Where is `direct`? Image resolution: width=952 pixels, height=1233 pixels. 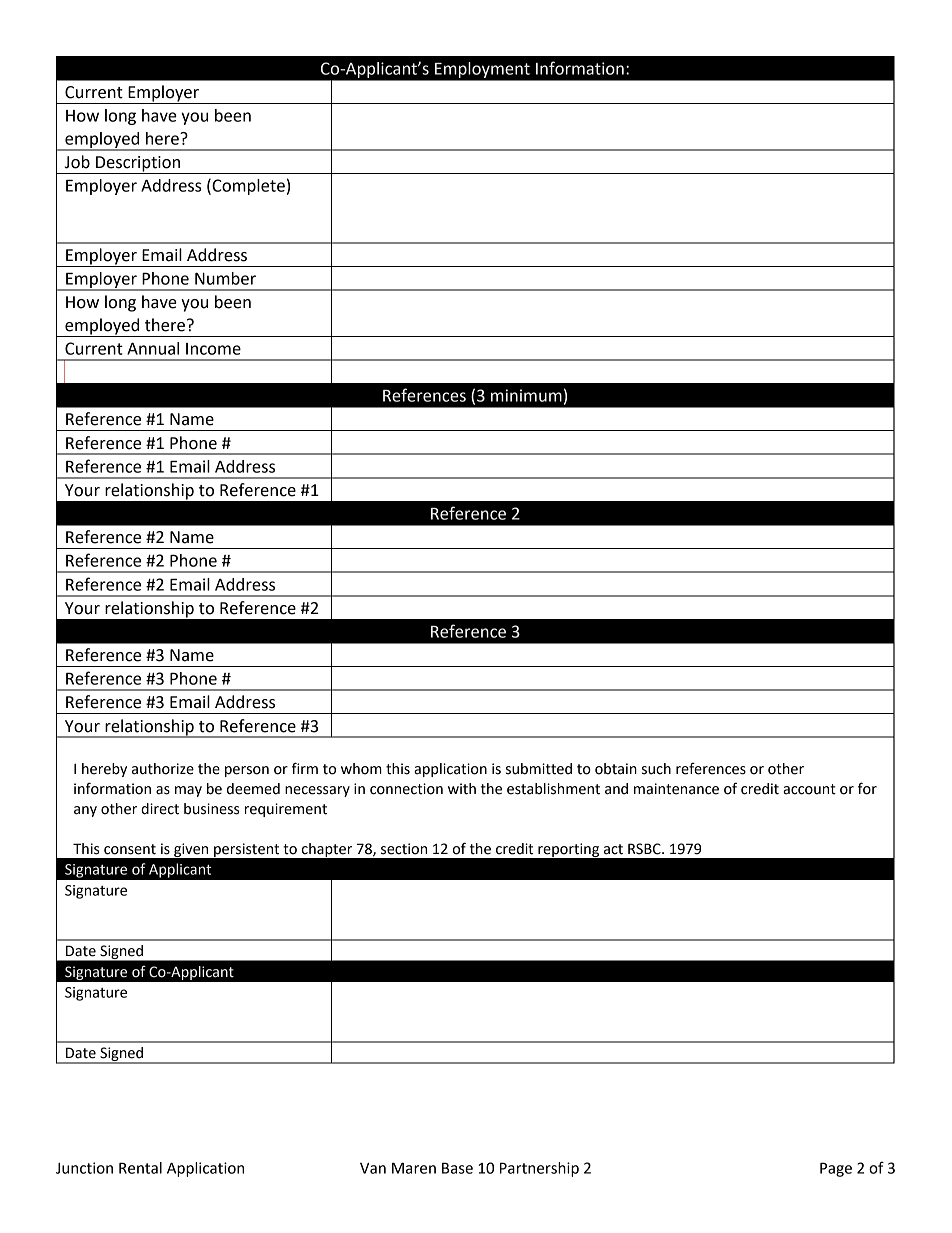 direct is located at coordinates (160, 809).
